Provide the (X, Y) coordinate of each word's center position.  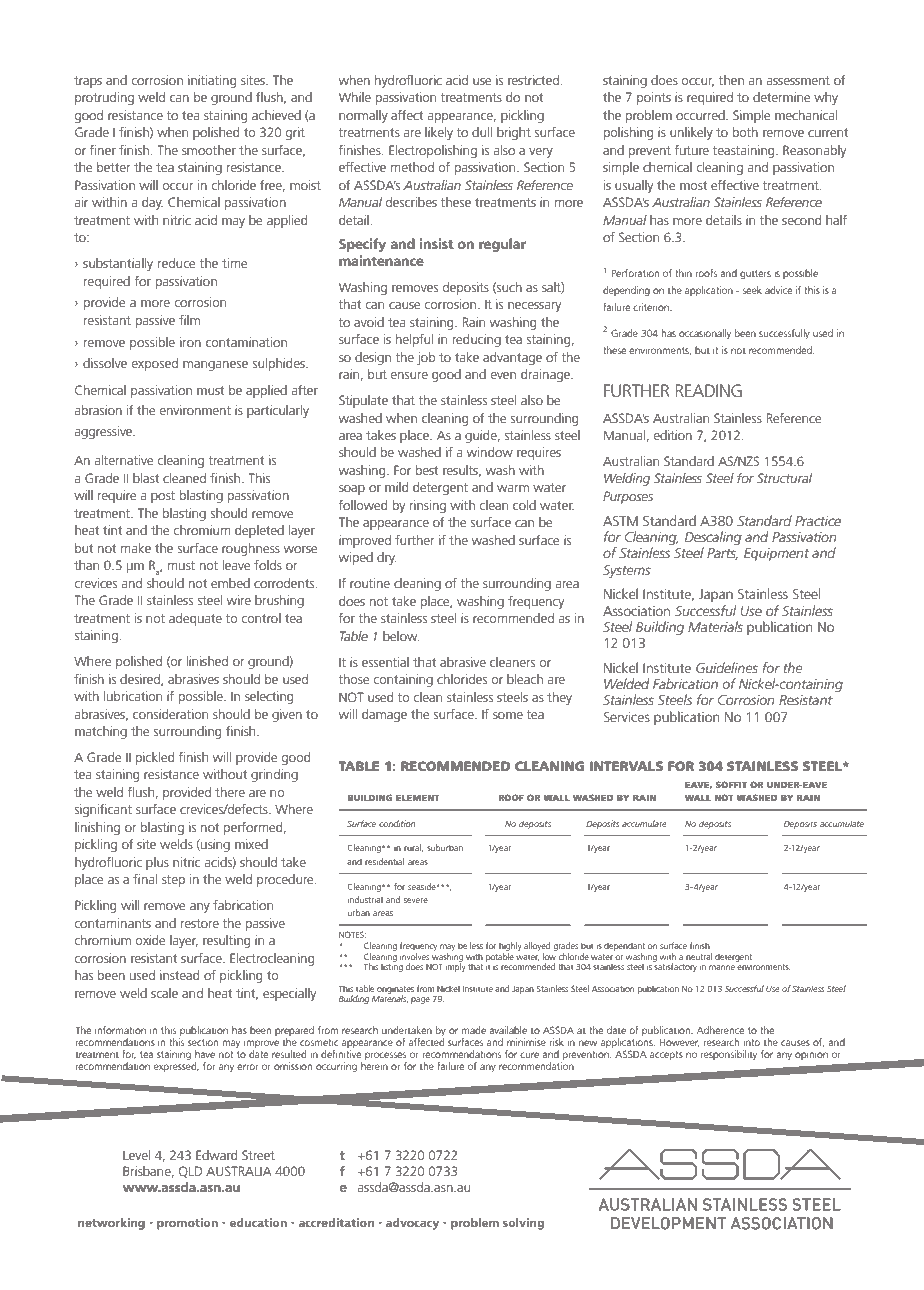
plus (157, 863)
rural (414, 848)
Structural (784, 478)
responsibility (729, 1055)
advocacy (412, 1224)
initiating (212, 81)
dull (482, 132)
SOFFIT (731, 784)
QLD (190, 1172)
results (462, 471)
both (745, 132)
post (163, 497)
